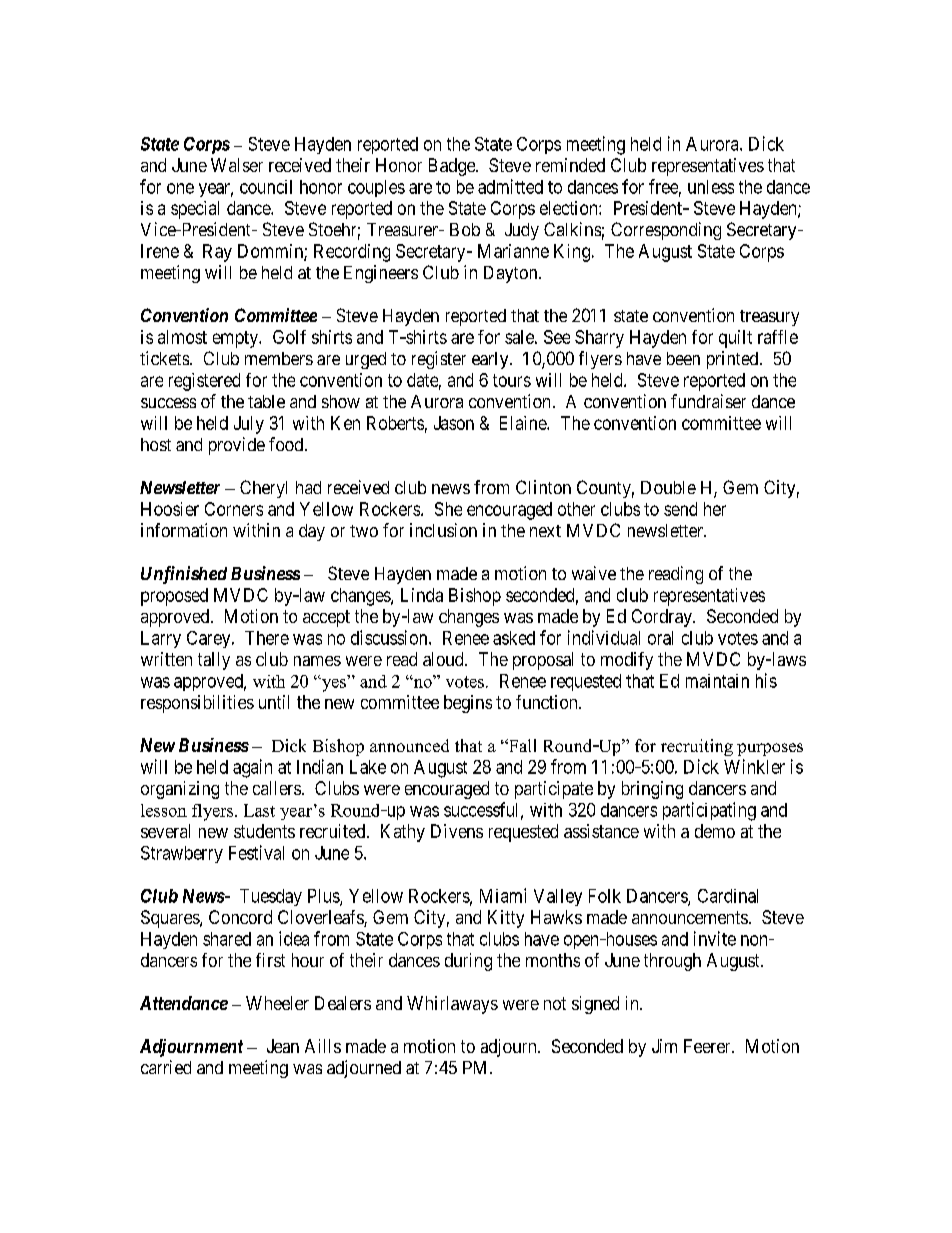  I want to click on Badge, so click(453, 167).
